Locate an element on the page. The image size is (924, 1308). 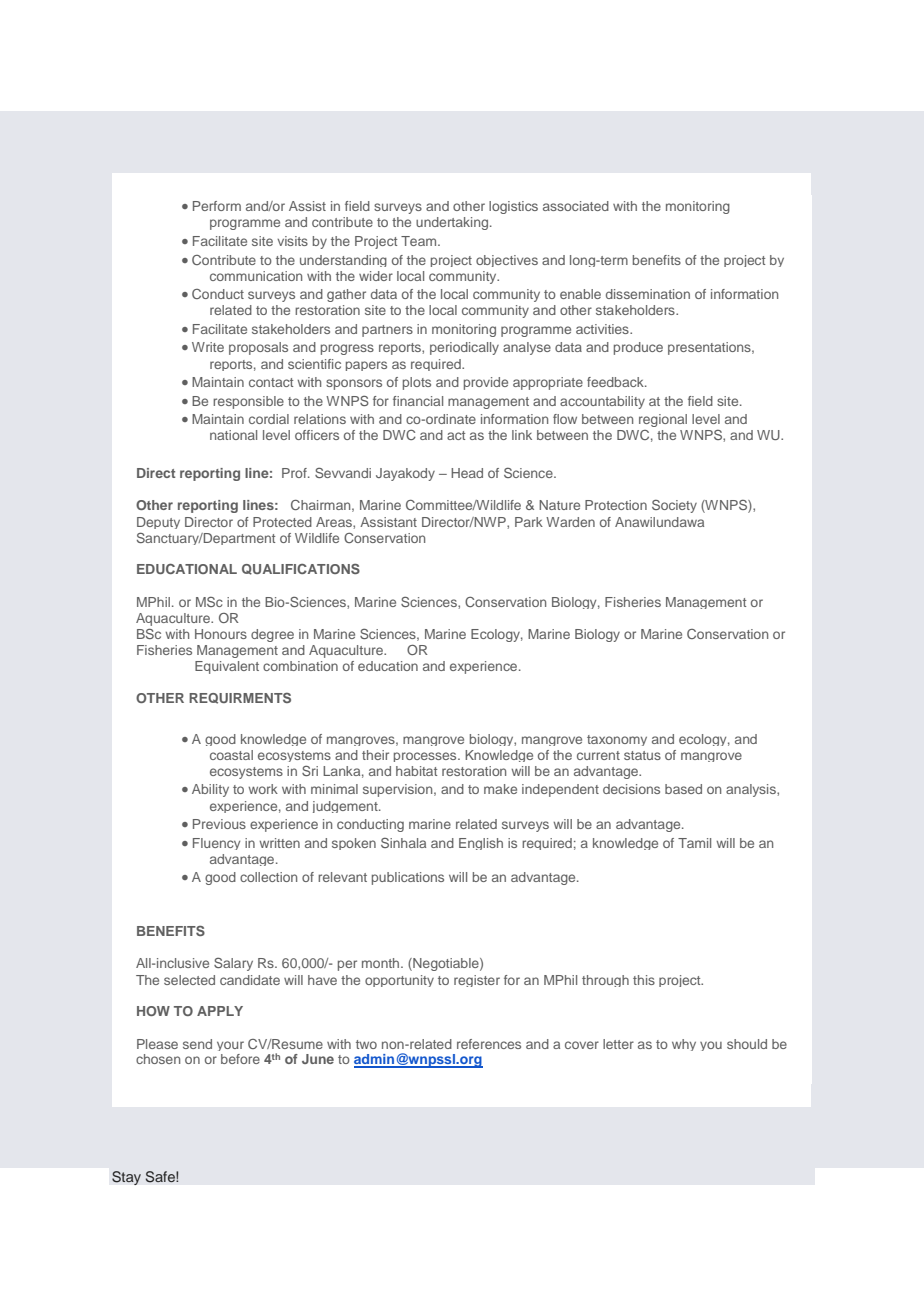
references is located at coordinates (489, 1044).
